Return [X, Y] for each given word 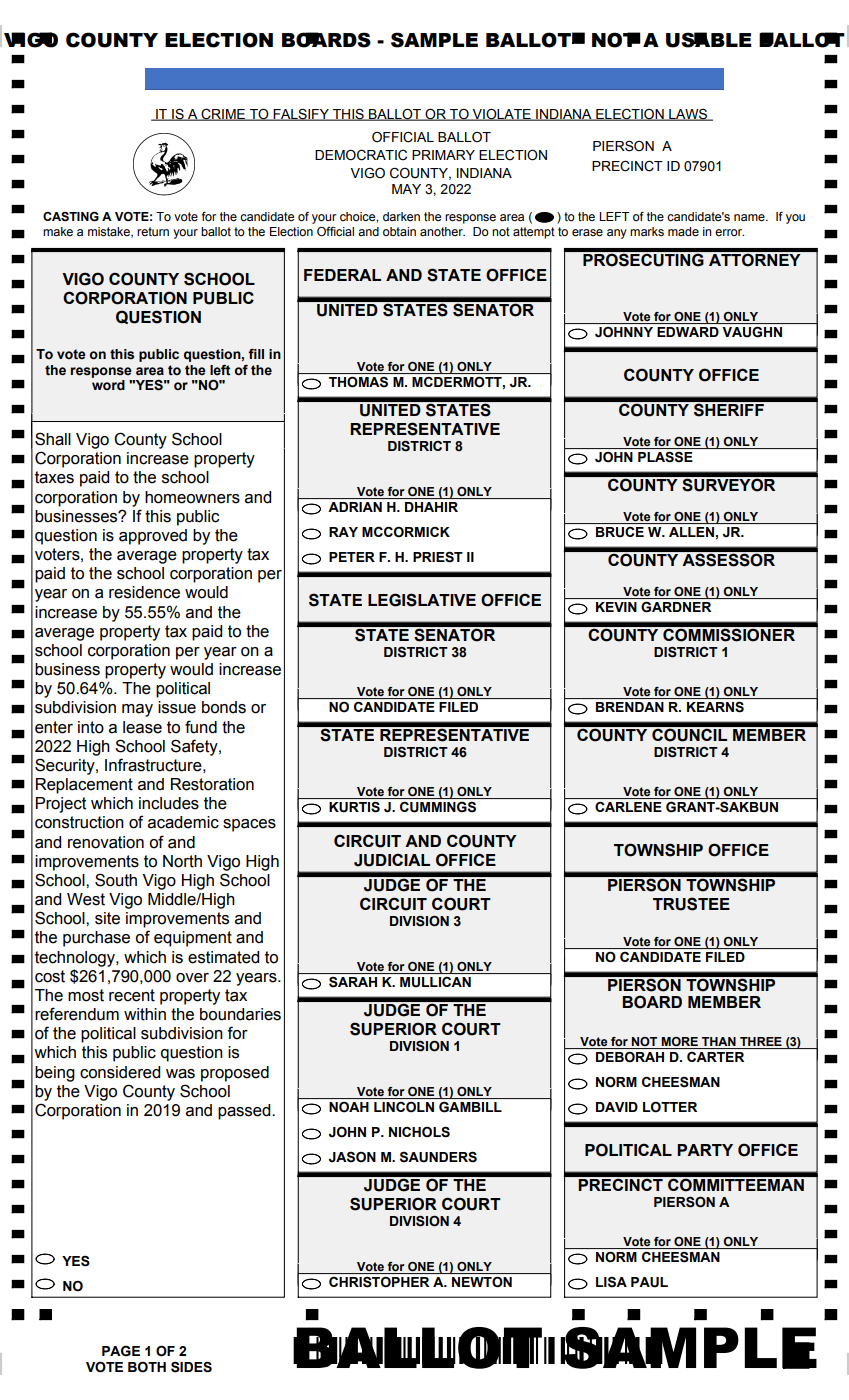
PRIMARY [443, 155]
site [107, 918]
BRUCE [620, 532]
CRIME [223, 114]
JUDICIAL [392, 860]
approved [153, 537]
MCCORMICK [406, 532]
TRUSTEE [691, 904]
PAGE [121, 1351]
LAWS [688, 115]
